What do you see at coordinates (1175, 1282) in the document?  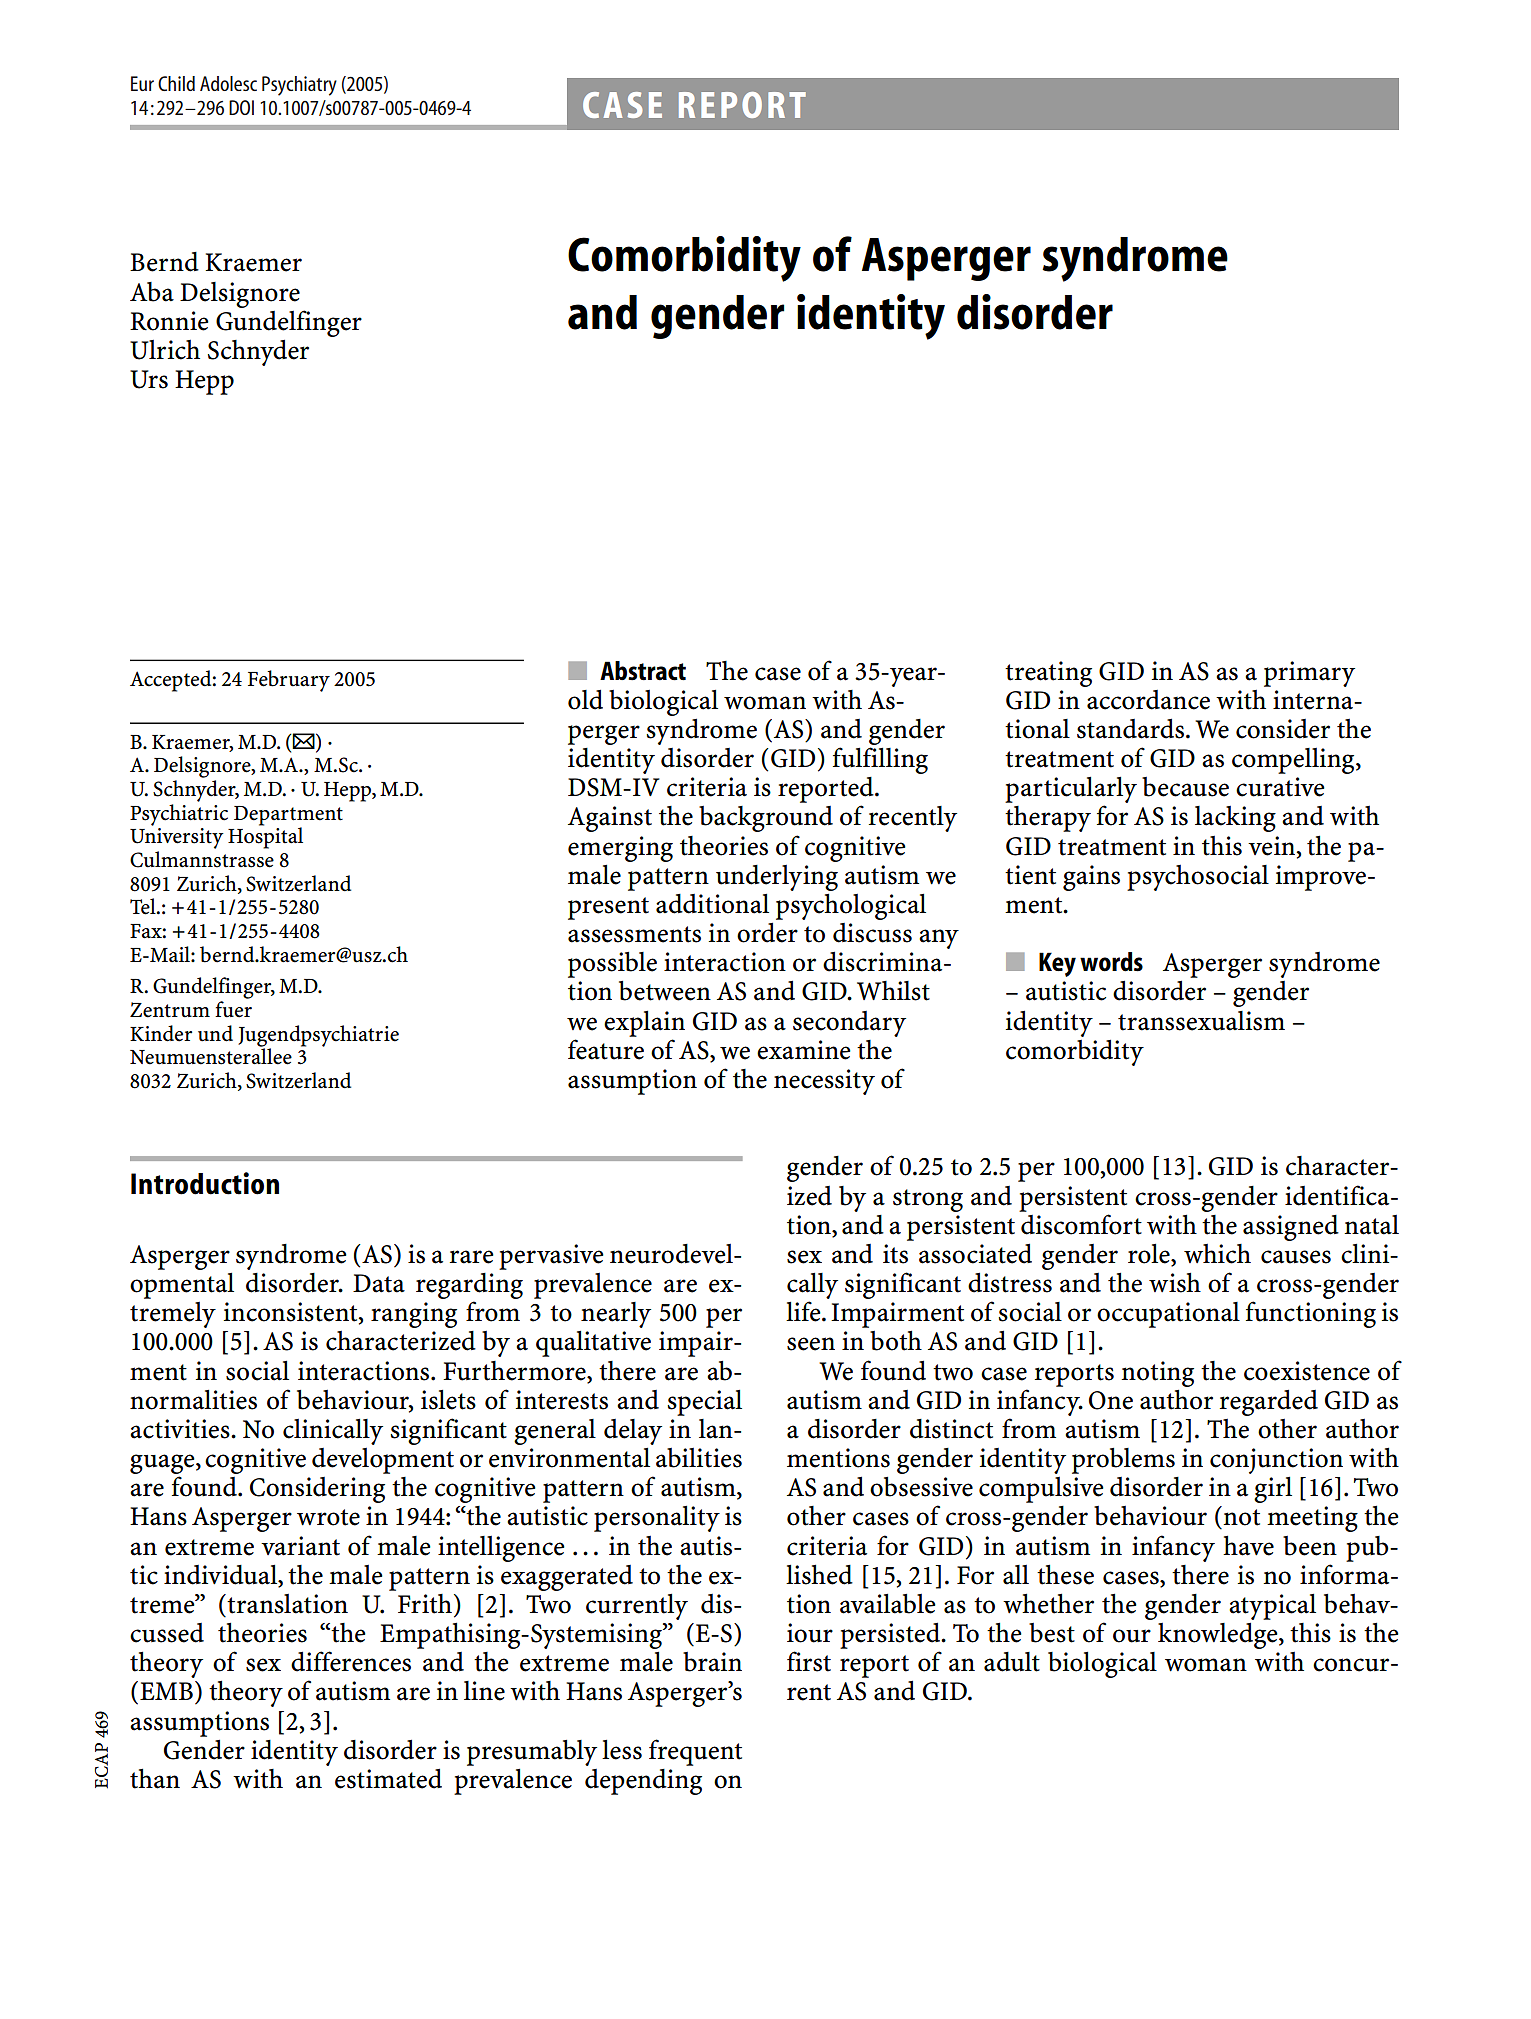 I see `wish` at bounding box center [1175, 1282].
